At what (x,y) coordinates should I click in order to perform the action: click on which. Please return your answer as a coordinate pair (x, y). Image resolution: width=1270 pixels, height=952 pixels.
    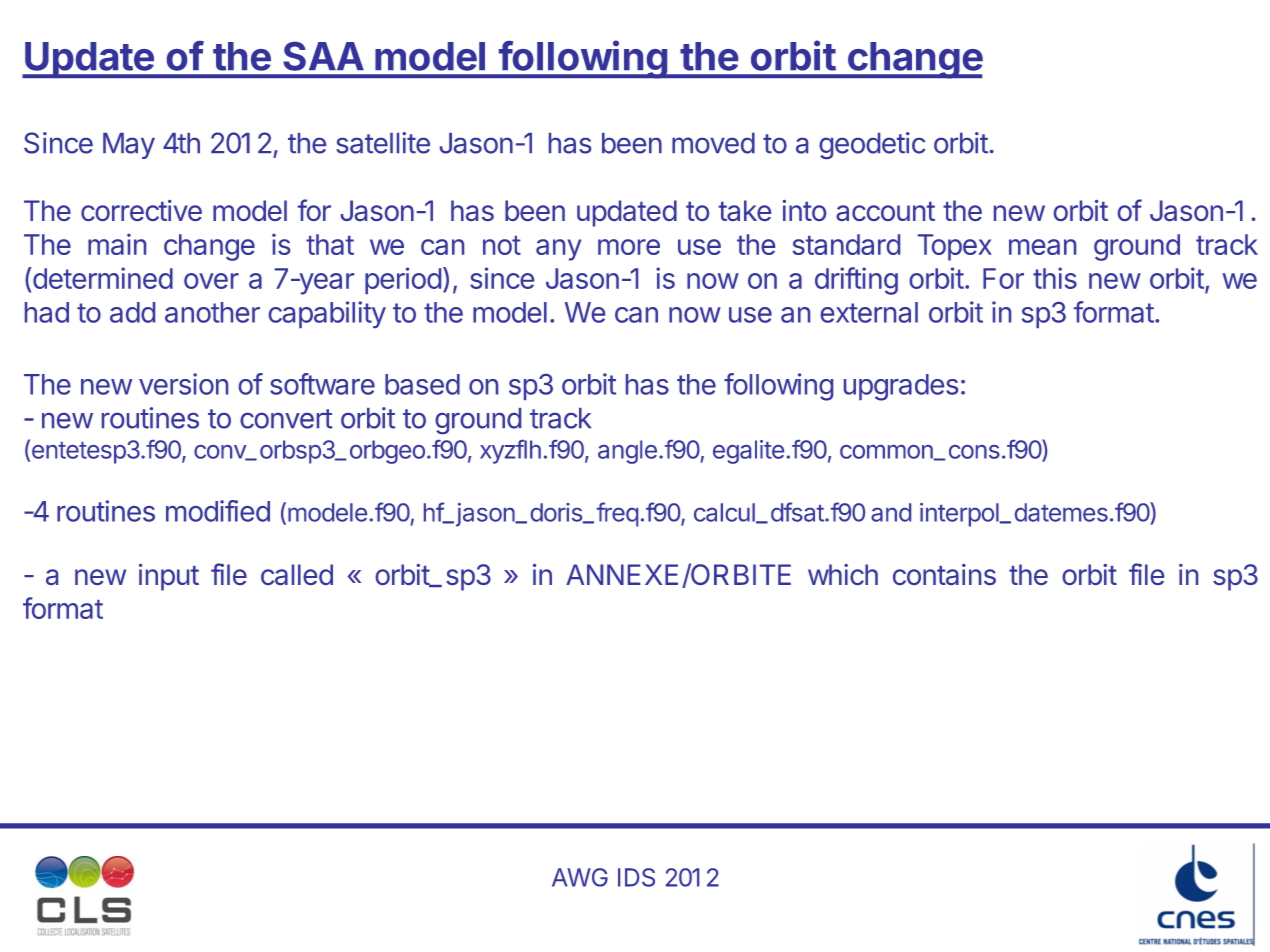
    Looking at the image, I should click on (843, 574).
